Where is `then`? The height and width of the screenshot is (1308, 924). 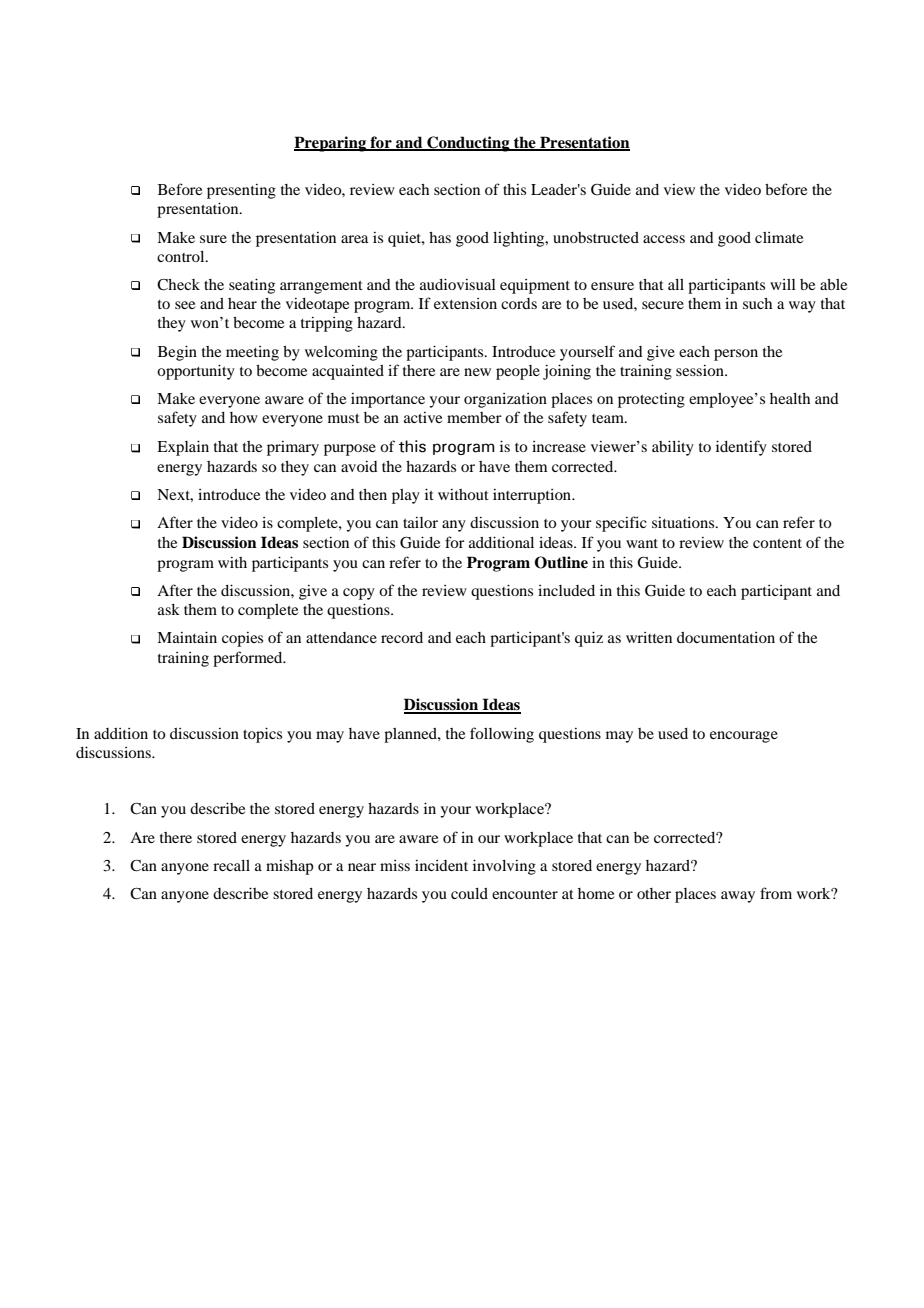
then is located at coordinates (373, 494).
